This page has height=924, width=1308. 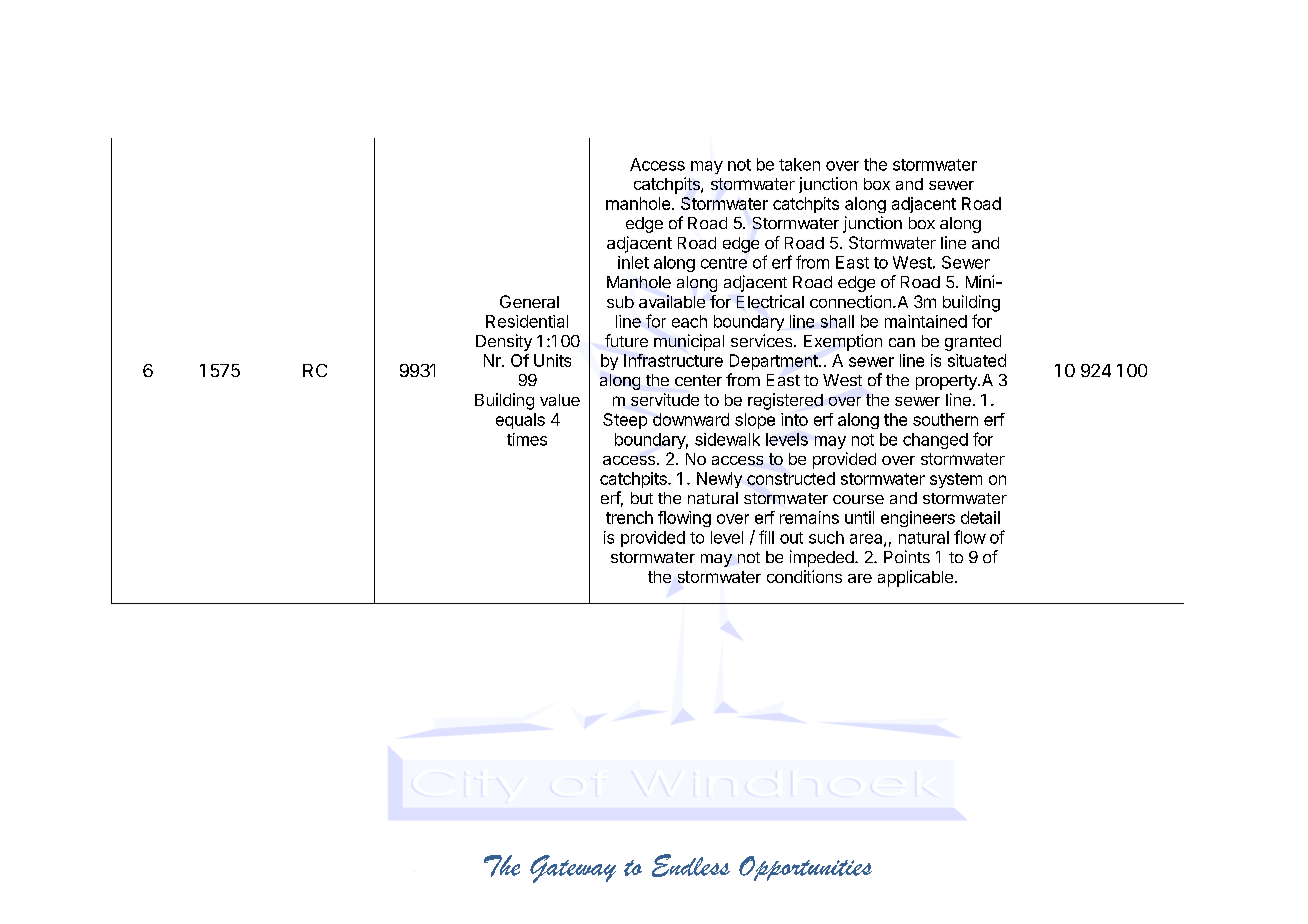 What do you see at coordinates (560, 400) in the page?
I see `value` at bounding box center [560, 400].
